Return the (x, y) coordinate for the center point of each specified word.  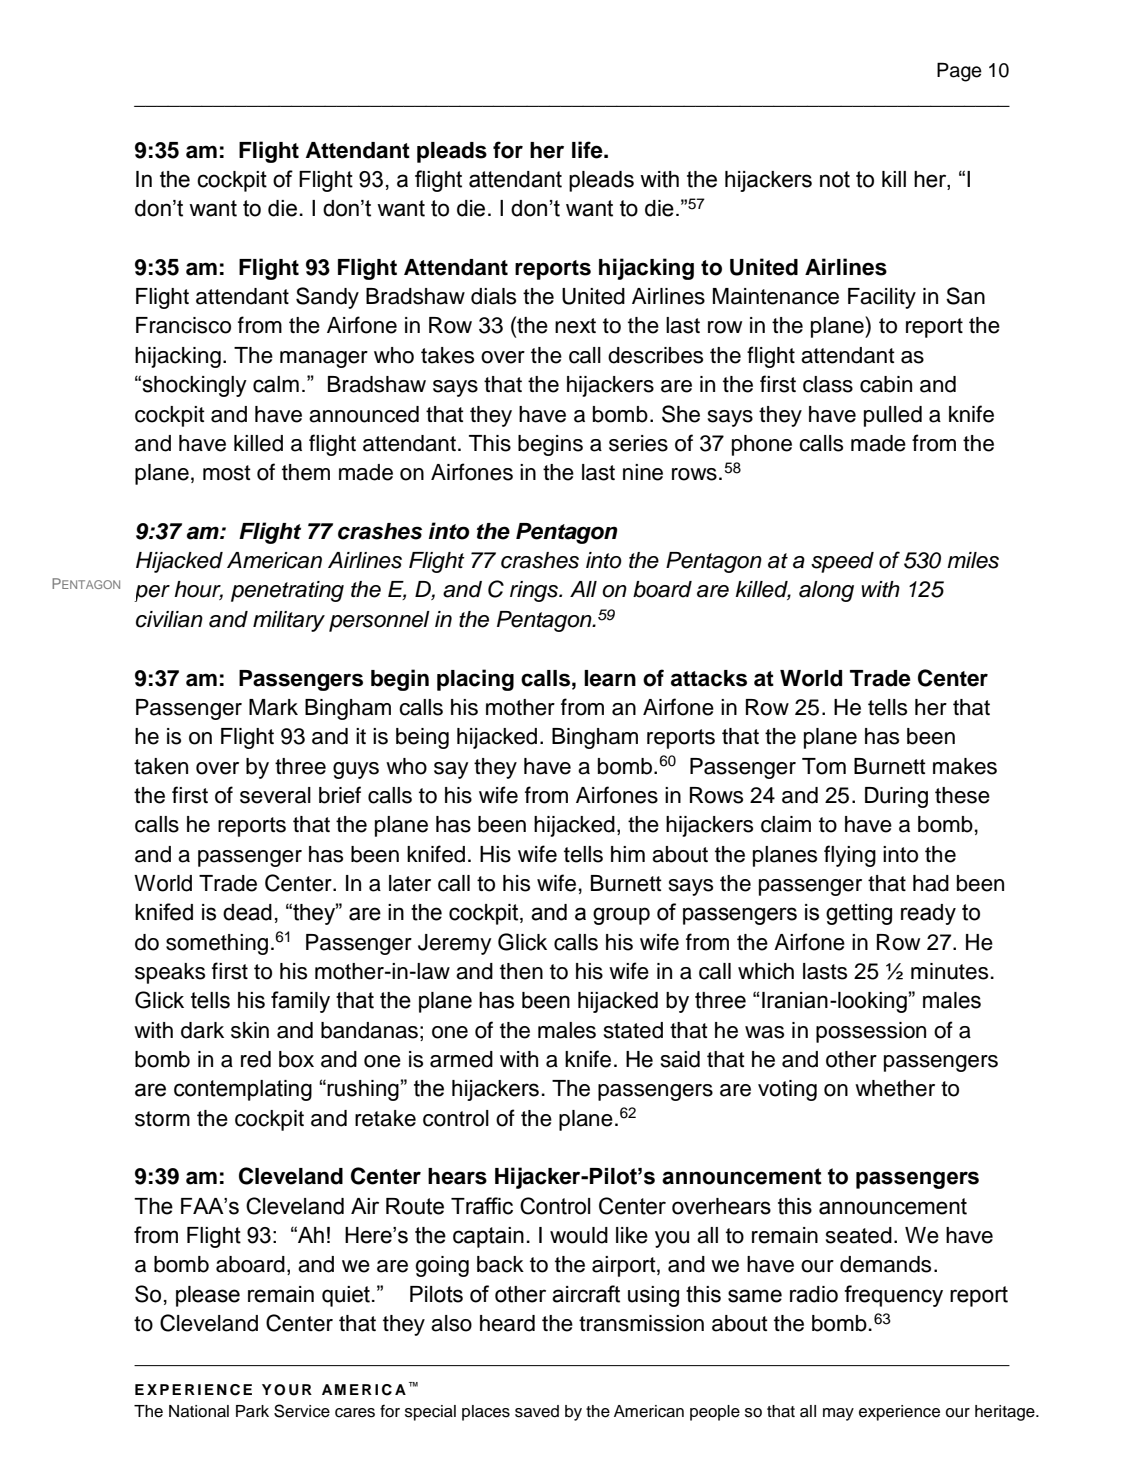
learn (610, 678)
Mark (273, 707)
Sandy (327, 298)
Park (252, 1411)
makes (965, 766)
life (588, 150)
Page (959, 72)
